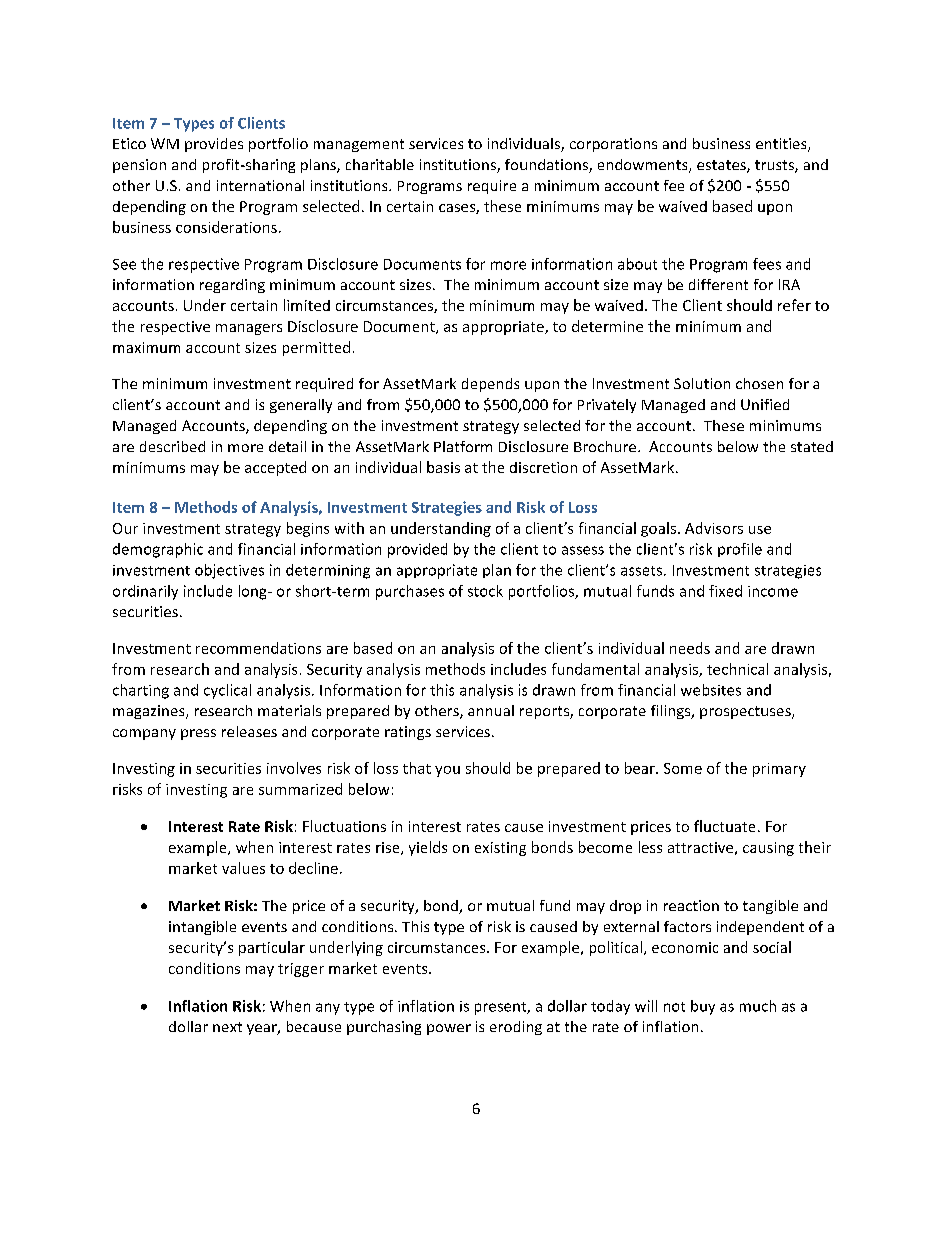 This page has width=952, height=1233. Describe the element at coordinates (490, 385) in the page. I see `depends` at that location.
